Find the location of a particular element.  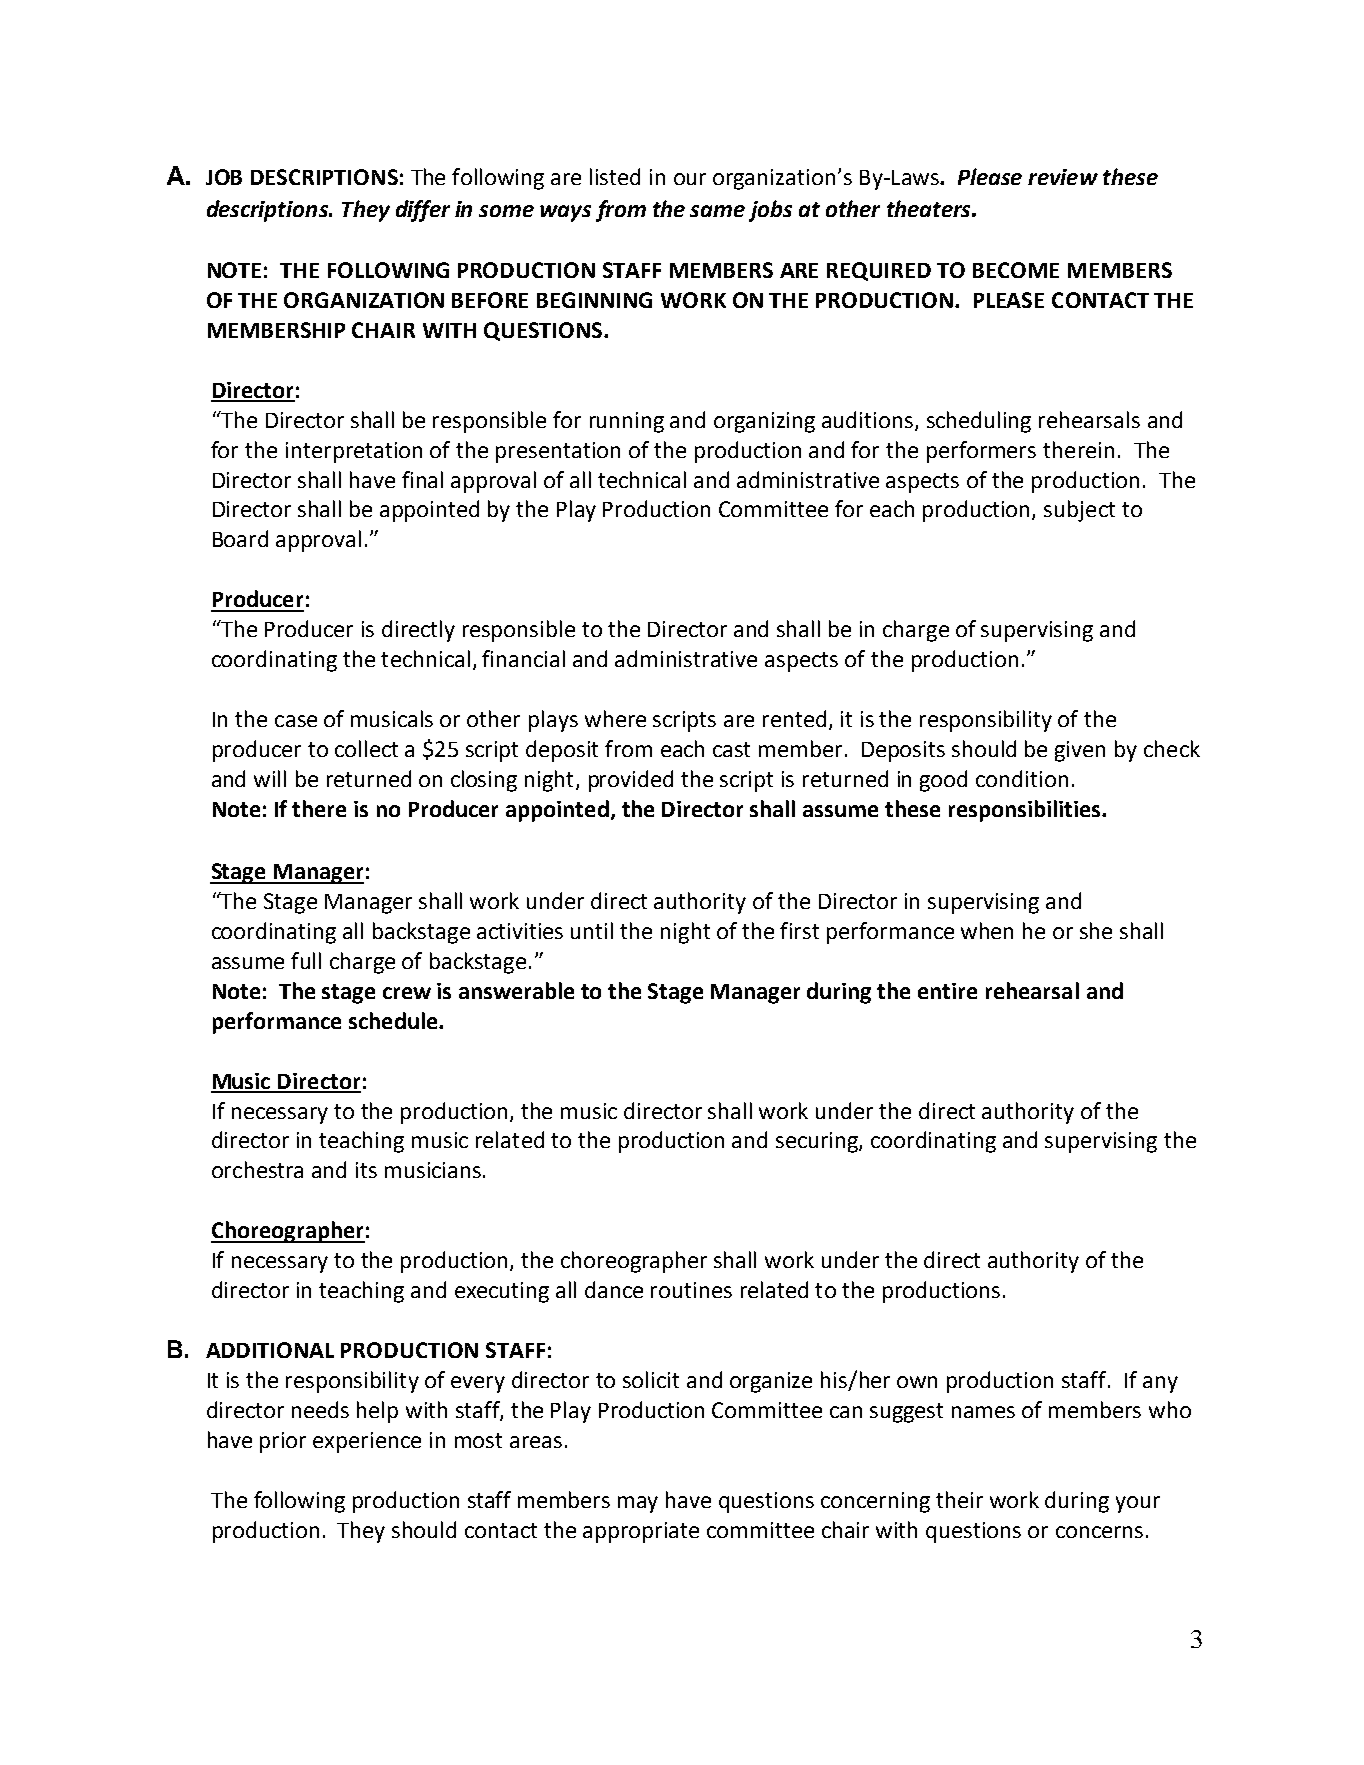

same is located at coordinates (717, 211).
